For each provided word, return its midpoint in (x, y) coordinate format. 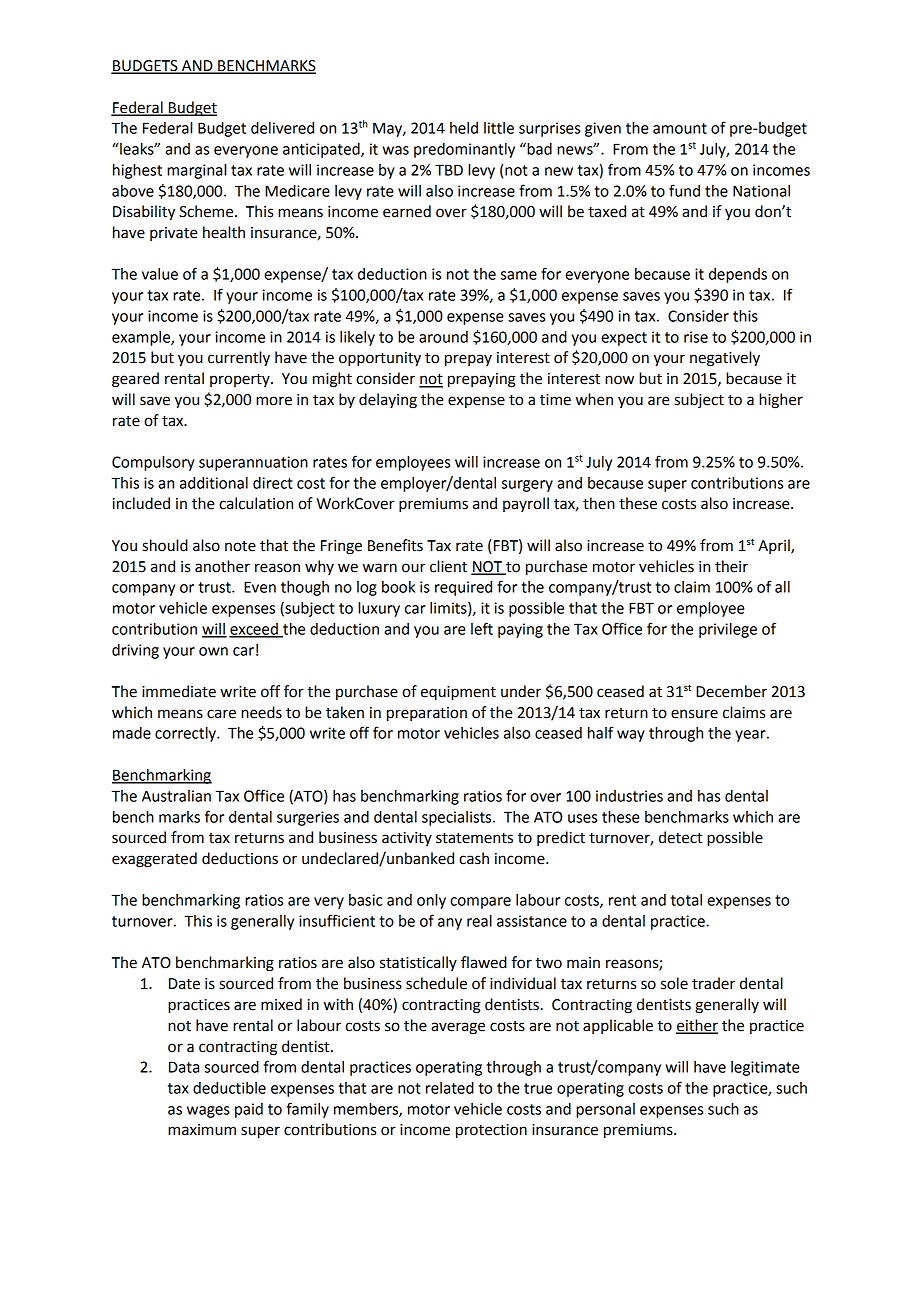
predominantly (464, 150)
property (241, 380)
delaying (388, 401)
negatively (725, 359)
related (450, 1088)
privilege (728, 630)
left (482, 628)
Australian (176, 796)
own (213, 651)
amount (680, 128)
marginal (196, 171)
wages (208, 1112)
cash (474, 858)
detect (680, 837)
